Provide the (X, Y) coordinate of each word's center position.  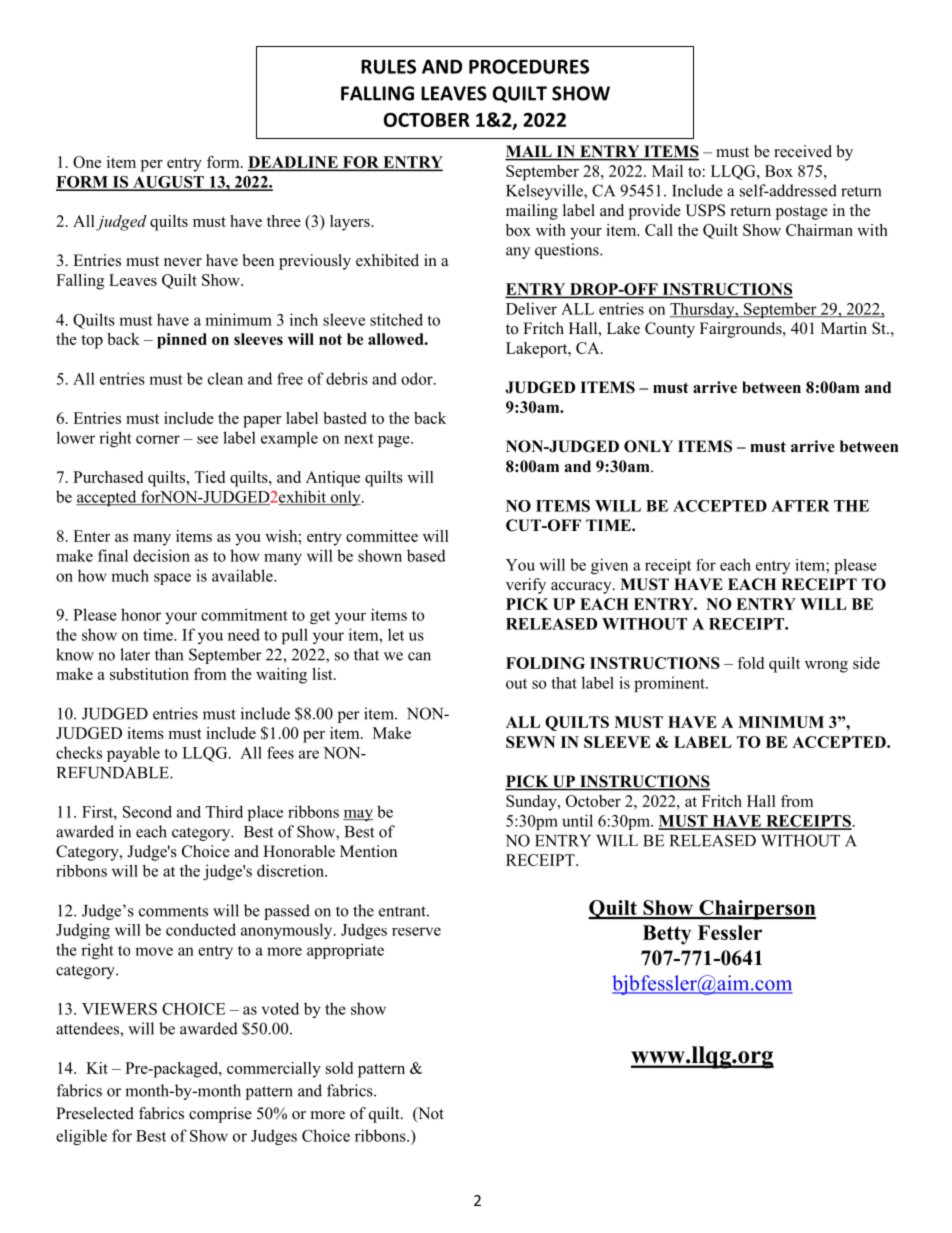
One (87, 162)
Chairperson (756, 910)
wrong (826, 667)
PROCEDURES (529, 66)
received (803, 151)
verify (526, 586)
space (172, 579)
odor (418, 378)
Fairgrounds (742, 330)
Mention (368, 851)
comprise (220, 1115)
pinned (182, 341)
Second (147, 812)
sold (339, 1068)
